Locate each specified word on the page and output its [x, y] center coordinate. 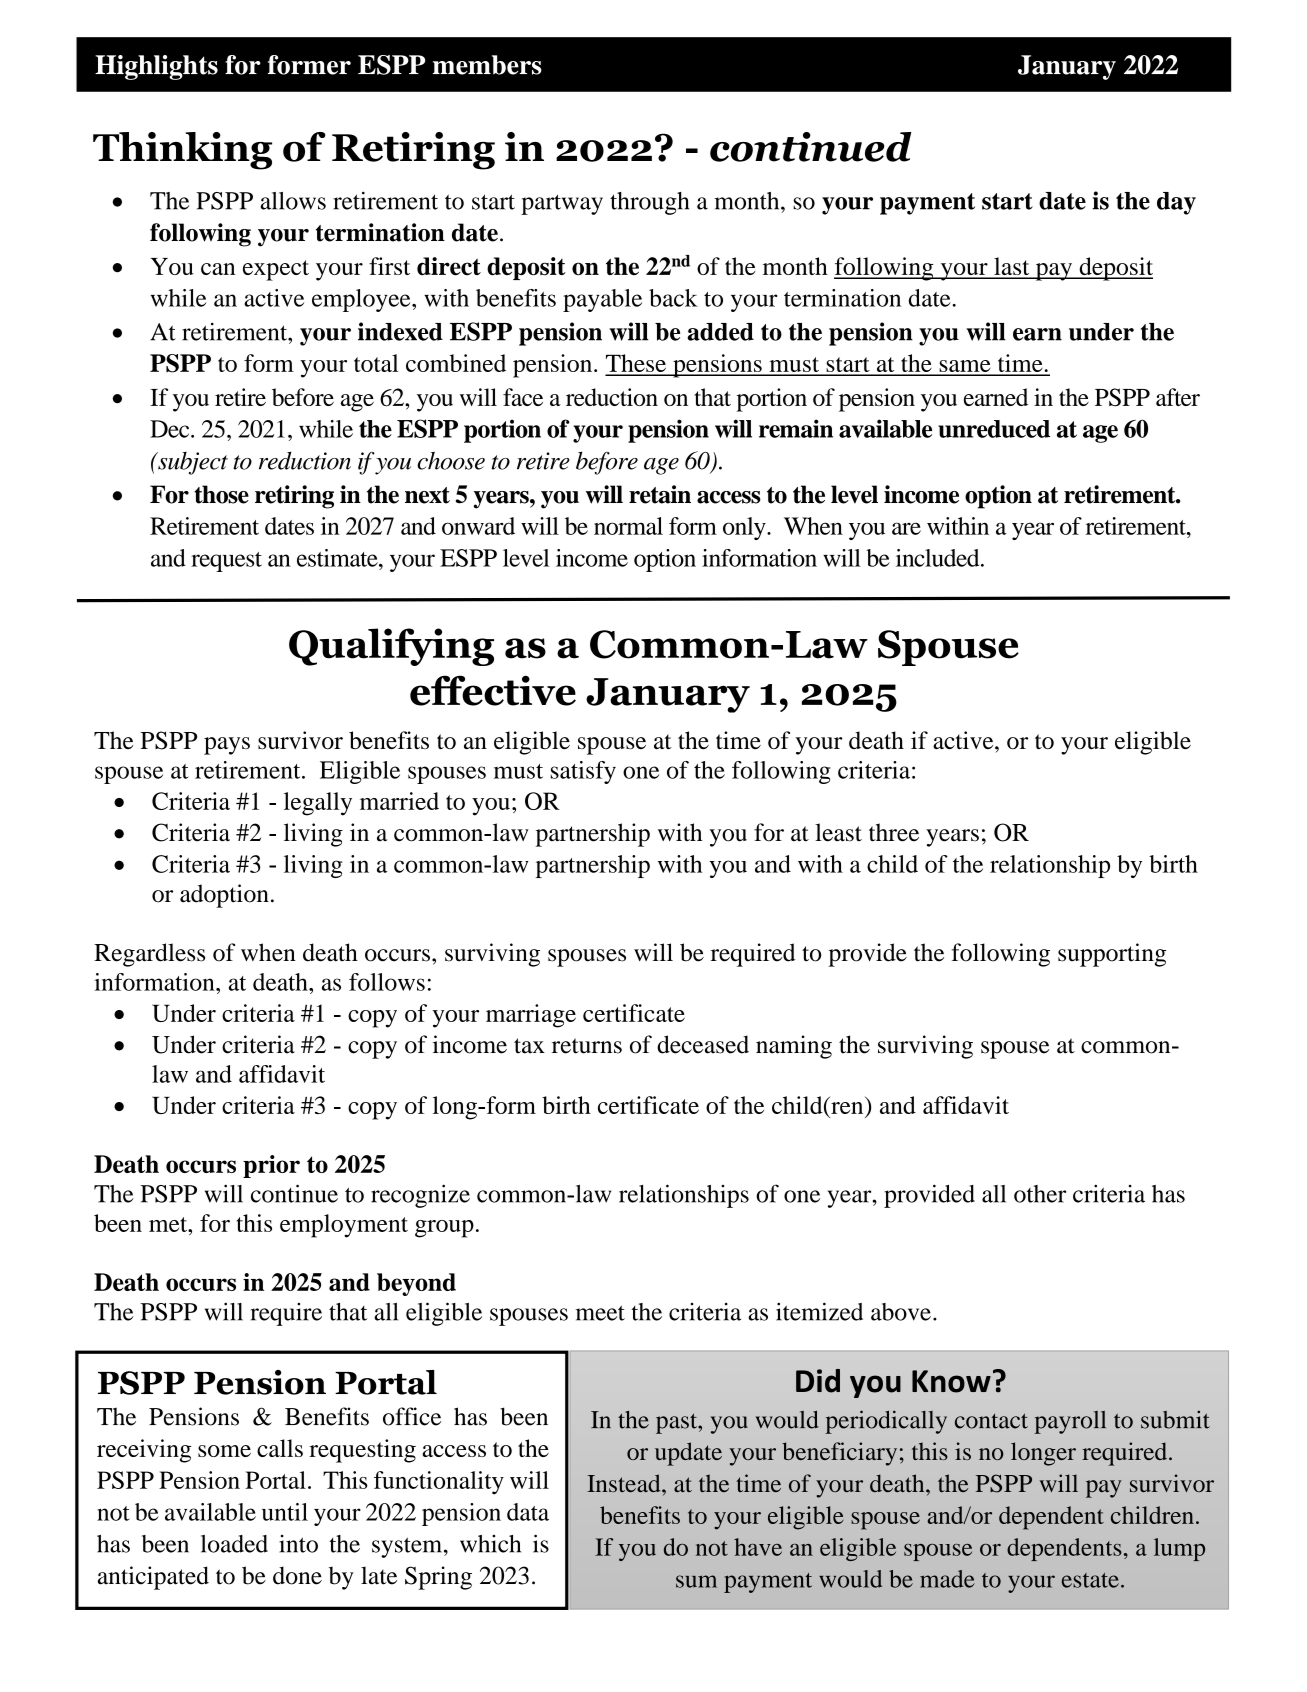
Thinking [182, 151]
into [298, 1544]
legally [318, 804]
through [649, 203]
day [1176, 203]
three [894, 832]
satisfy [583, 772]
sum [696, 1581]
